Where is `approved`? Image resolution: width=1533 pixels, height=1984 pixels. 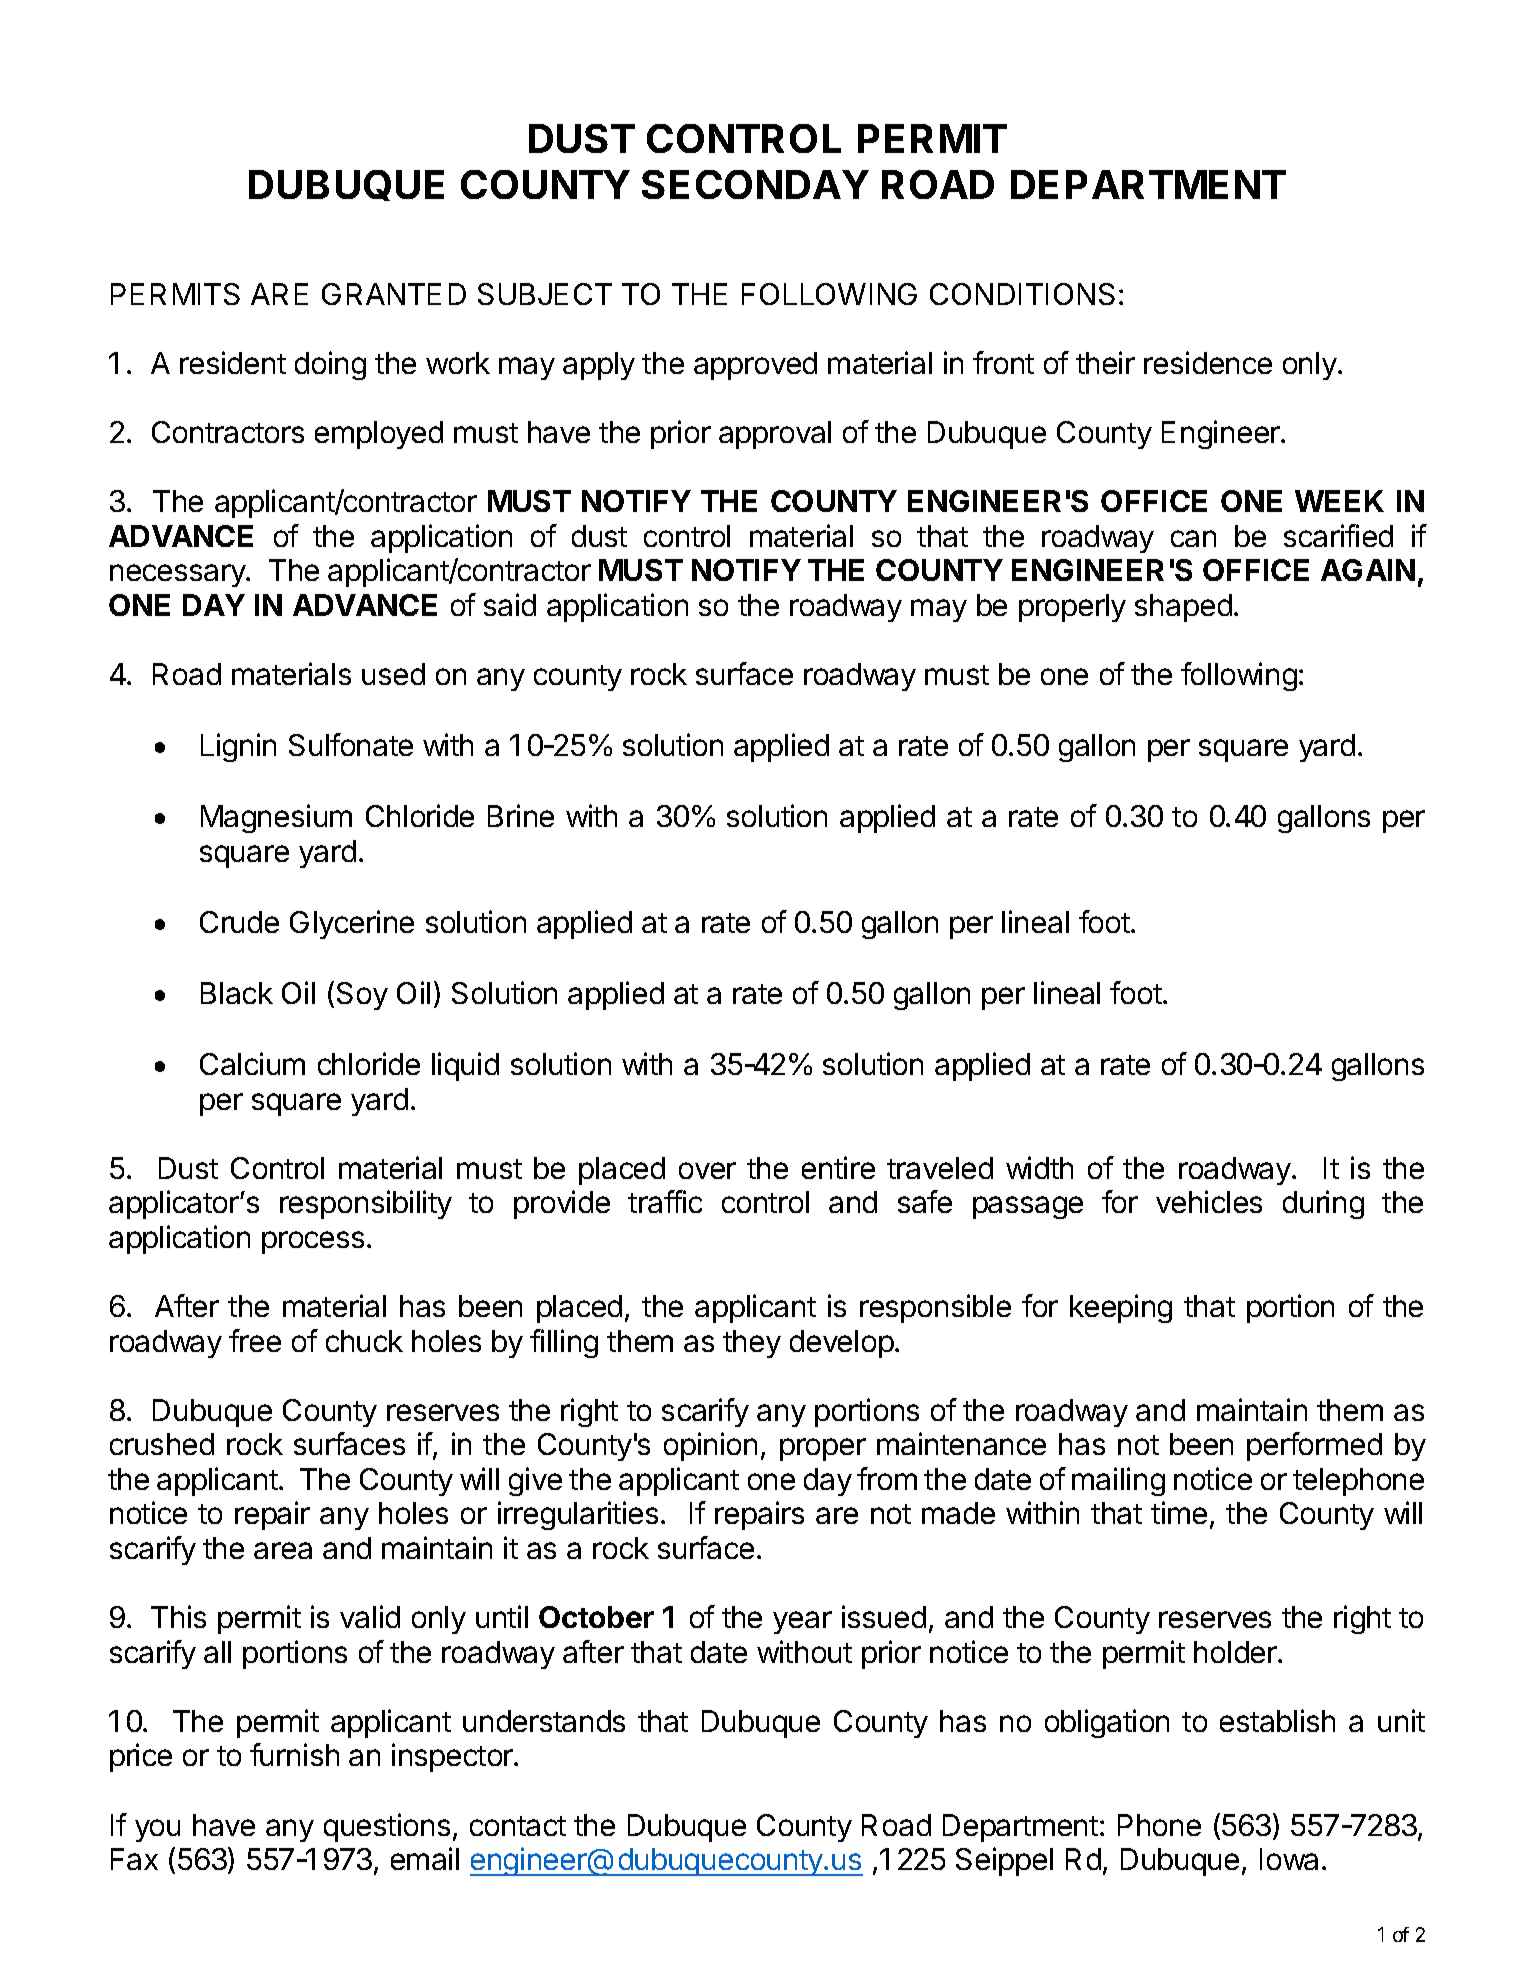 approved is located at coordinates (755, 366).
